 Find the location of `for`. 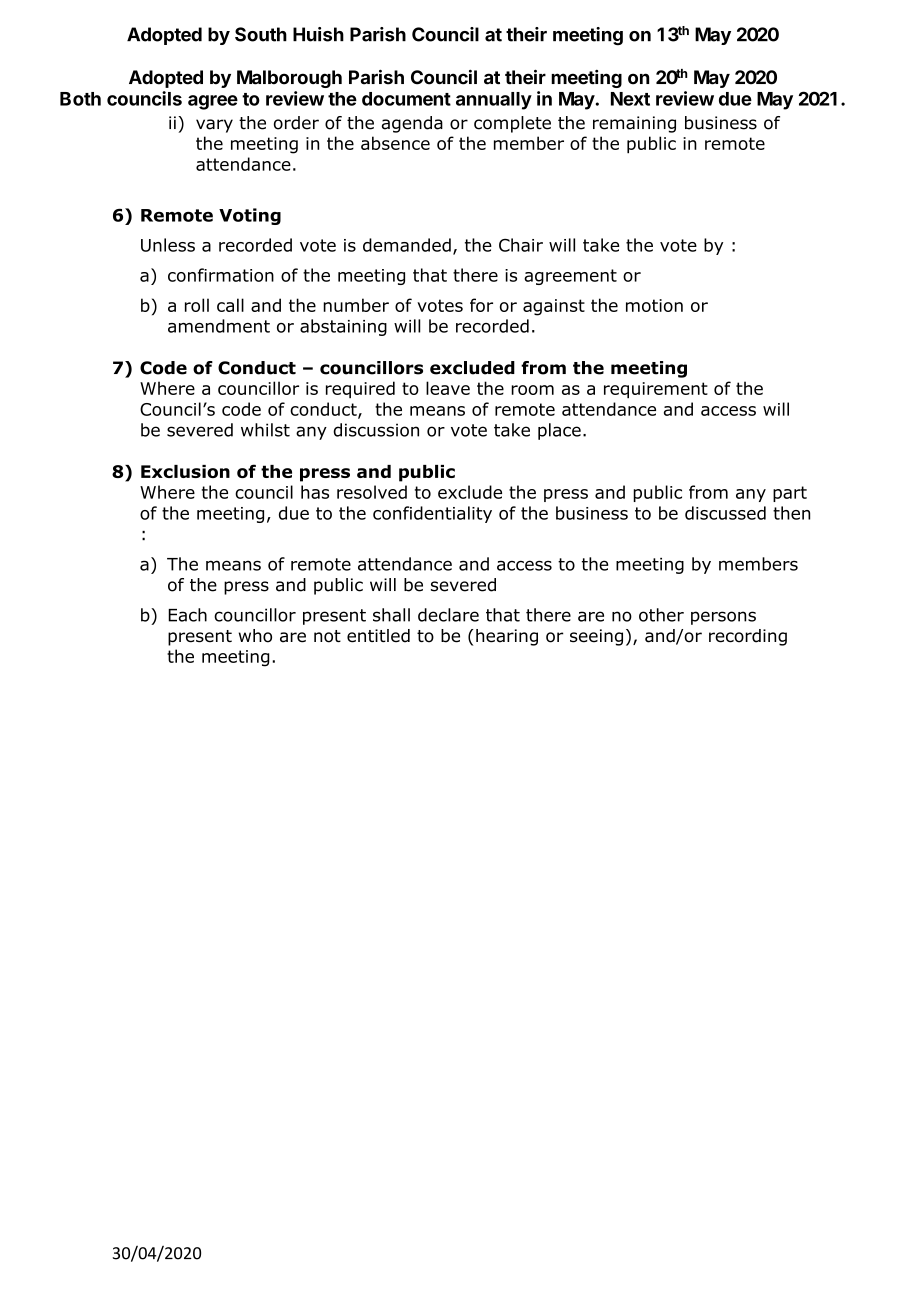

for is located at coordinates (481, 305).
